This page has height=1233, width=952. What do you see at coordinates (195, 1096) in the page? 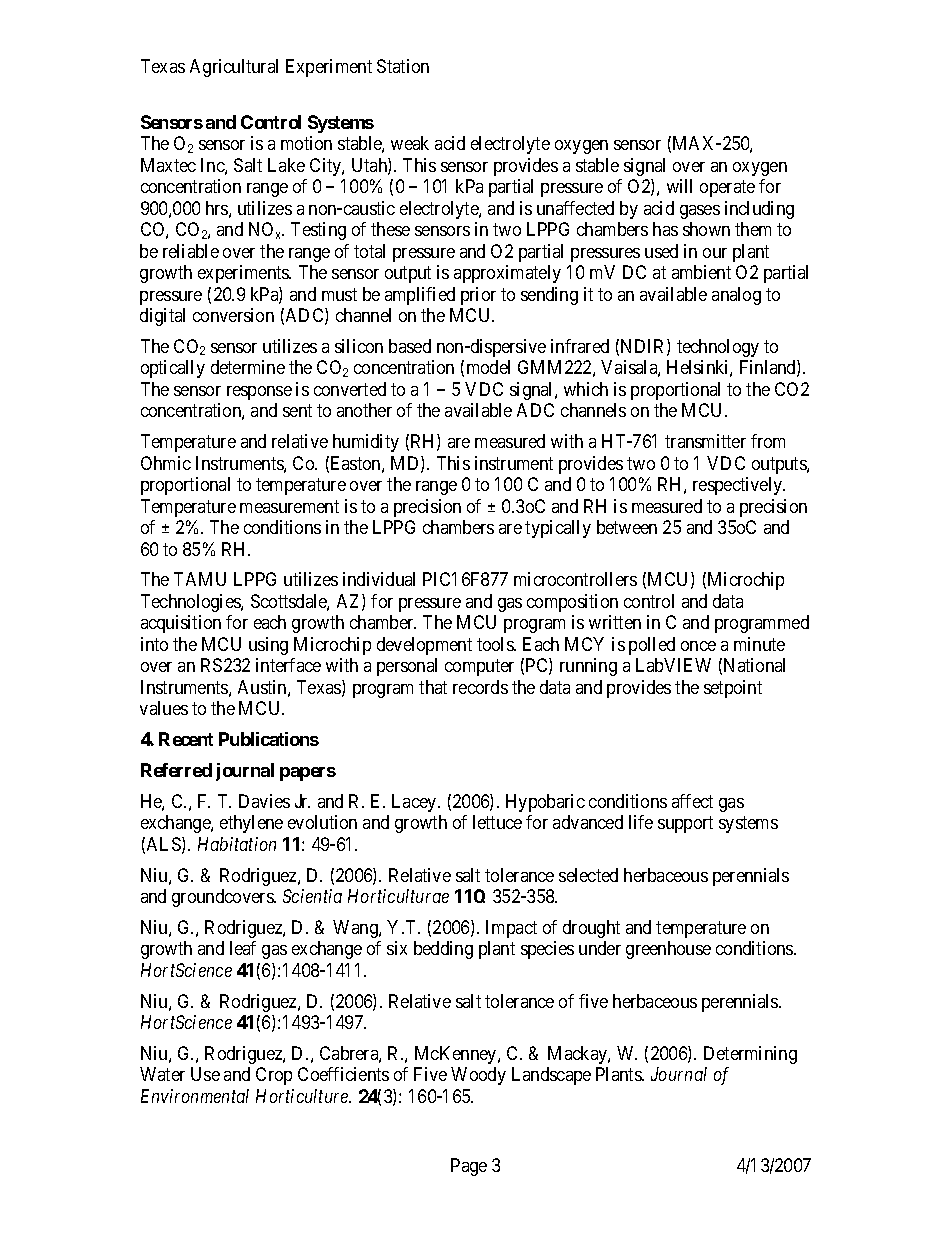
I see `Environmental` at bounding box center [195, 1096].
